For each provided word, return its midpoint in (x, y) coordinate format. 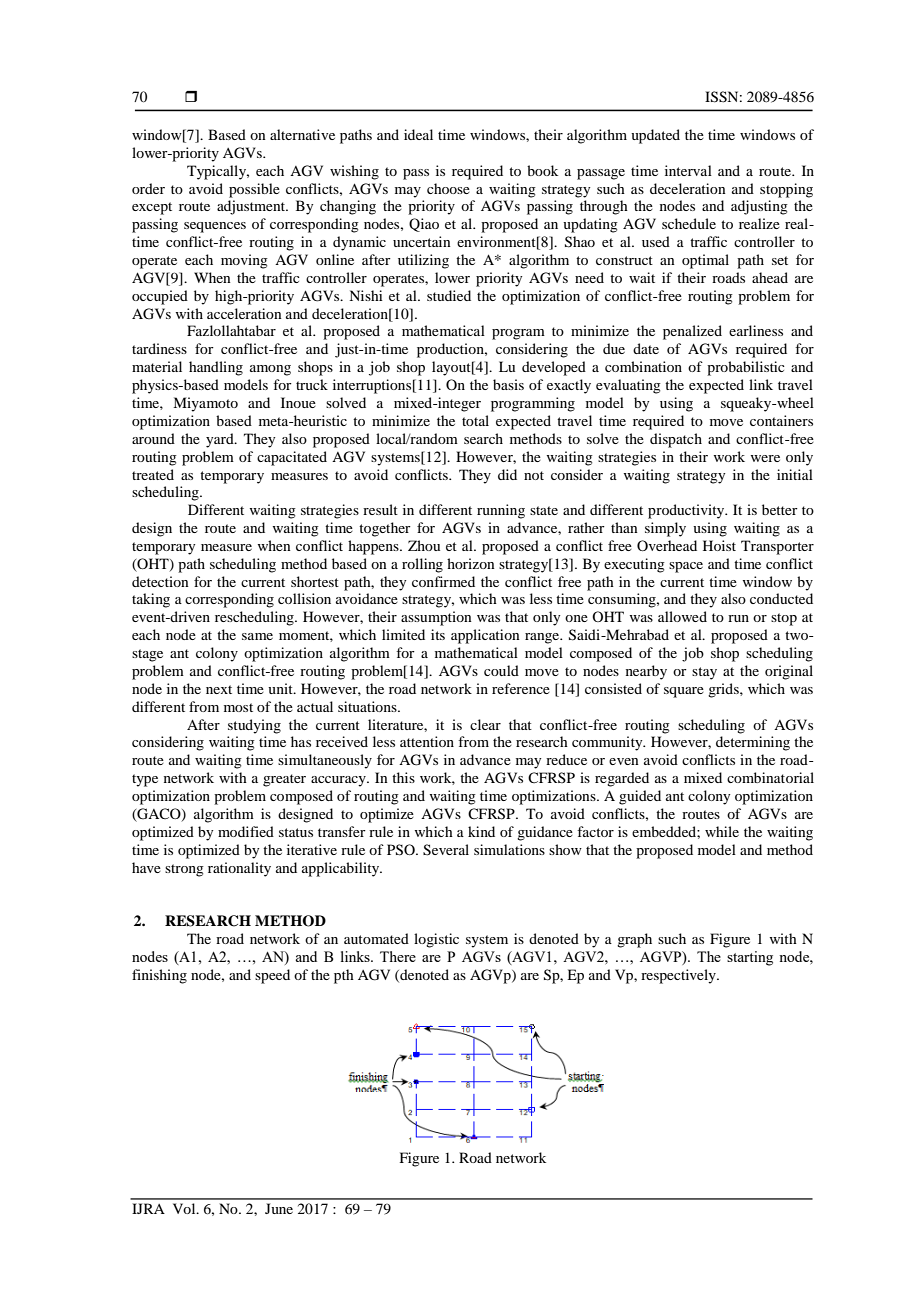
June (279, 1208)
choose (448, 188)
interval (688, 170)
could (501, 670)
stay (704, 673)
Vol (185, 1208)
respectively (679, 976)
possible (254, 190)
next (219, 689)
